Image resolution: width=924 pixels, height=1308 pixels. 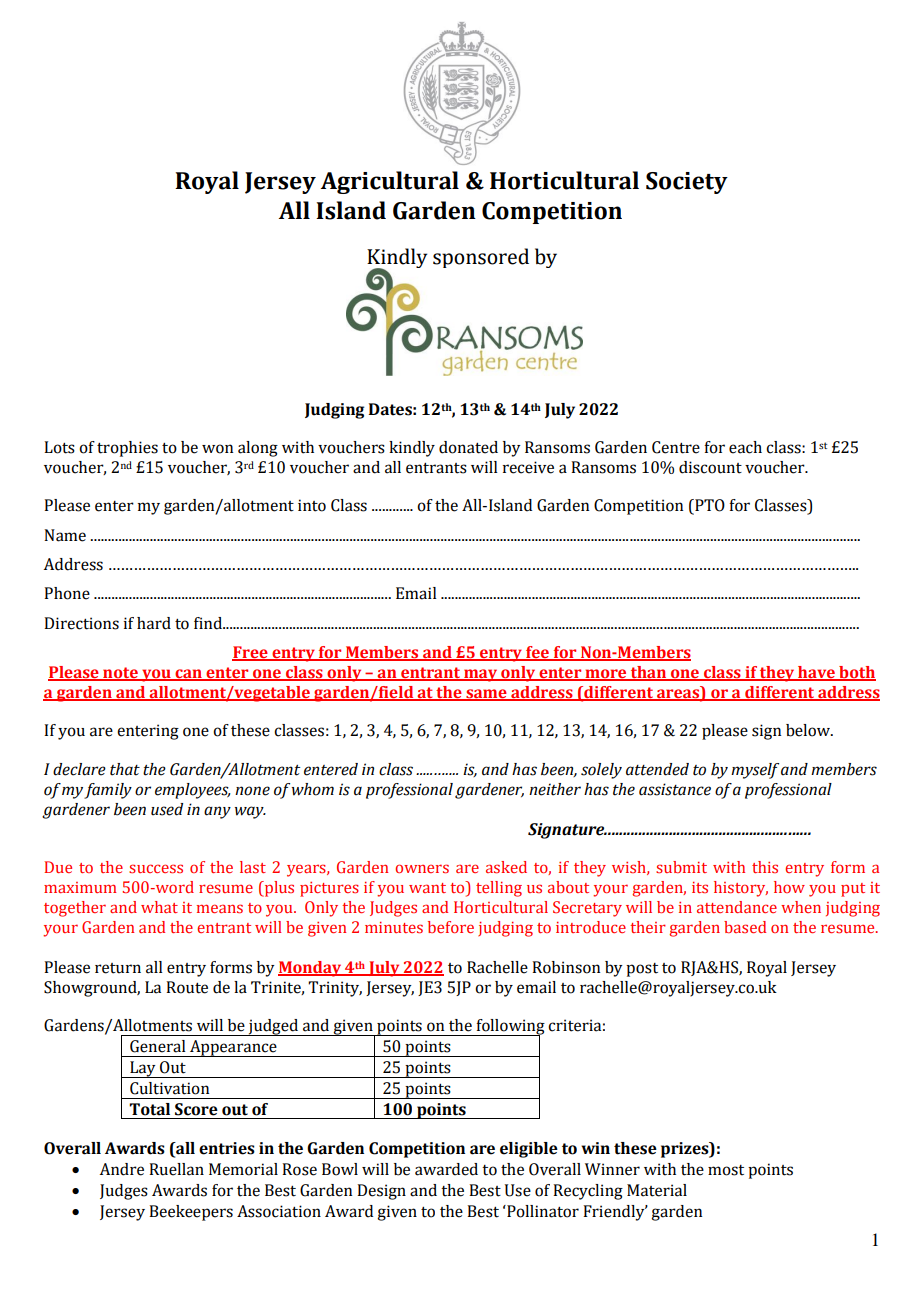 What do you see at coordinates (122, 1169) in the screenshot?
I see `Andre` at bounding box center [122, 1169].
